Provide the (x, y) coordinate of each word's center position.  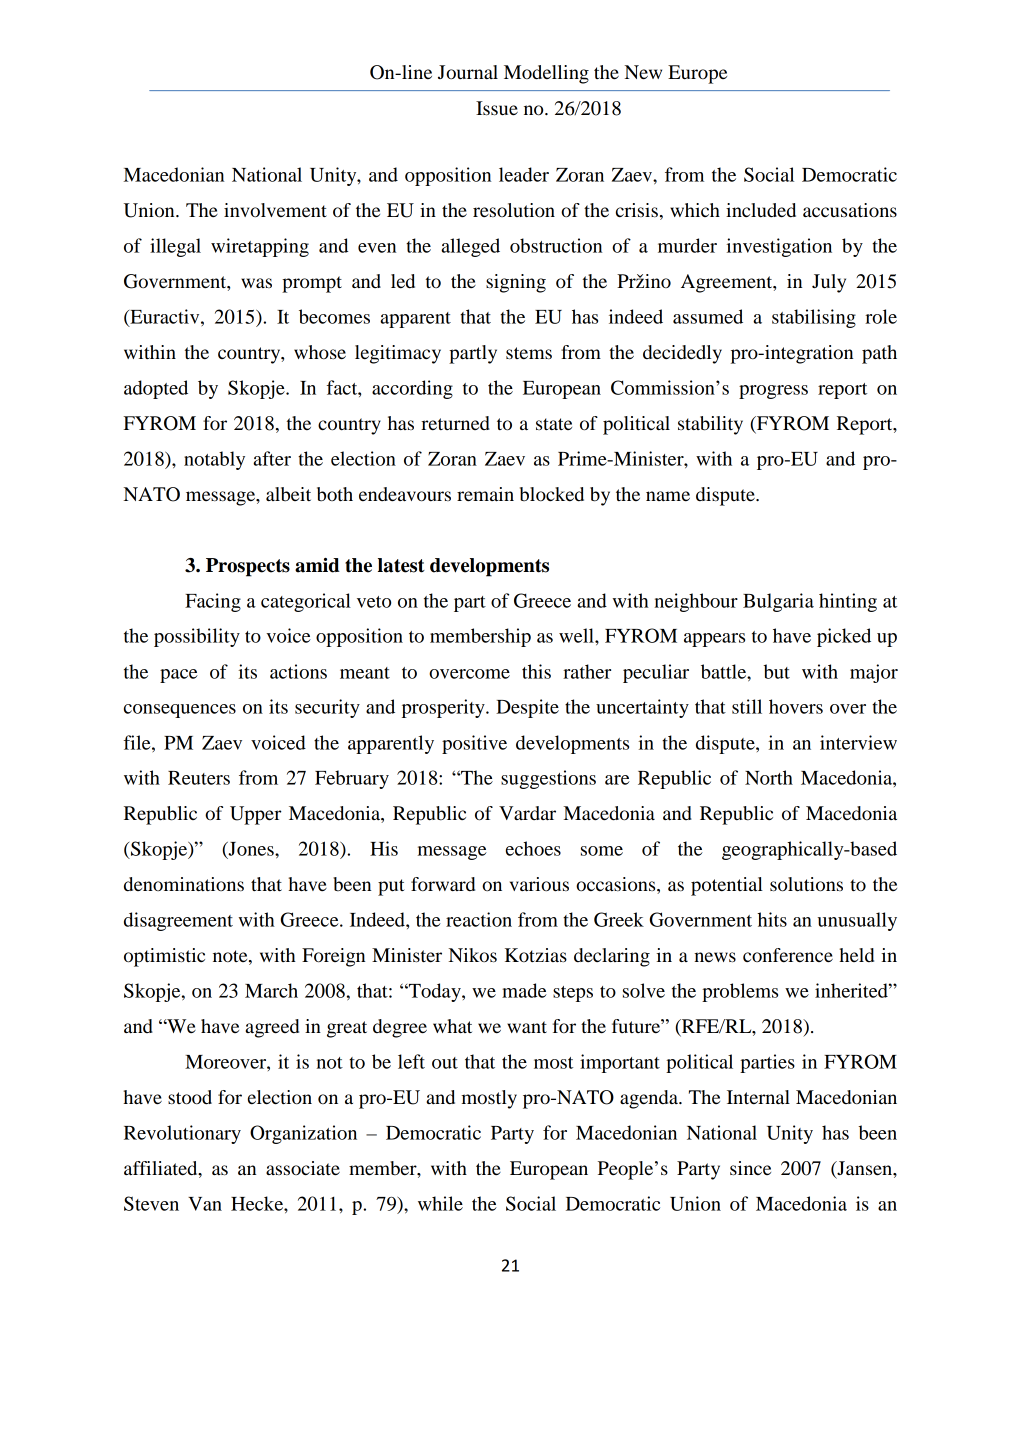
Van (205, 1204)
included (761, 210)
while (440, 1203)
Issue (497, 108)
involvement (275, 210)
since (750, 1168)
